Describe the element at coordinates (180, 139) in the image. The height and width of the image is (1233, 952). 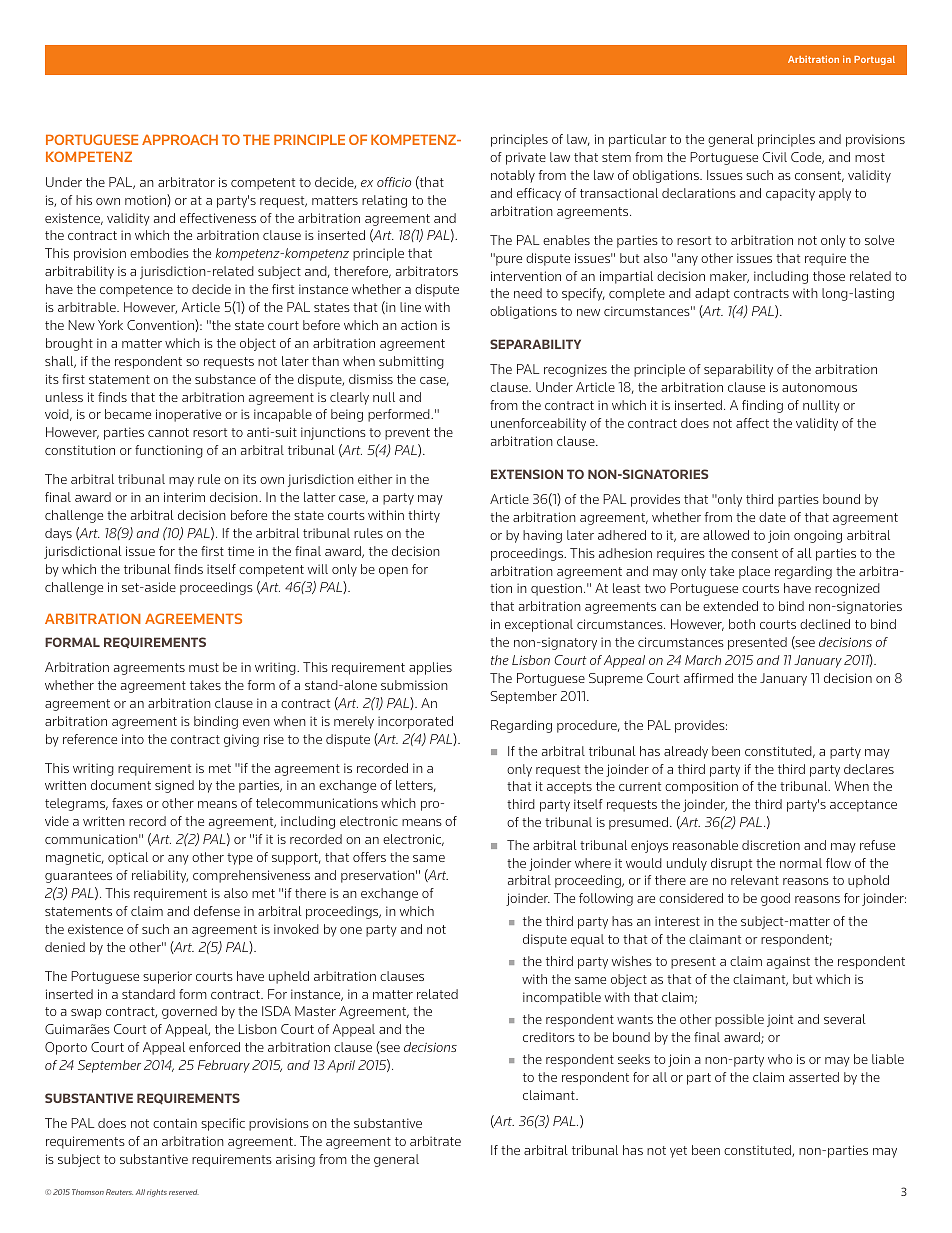
I see `APPROACH` at that location.
